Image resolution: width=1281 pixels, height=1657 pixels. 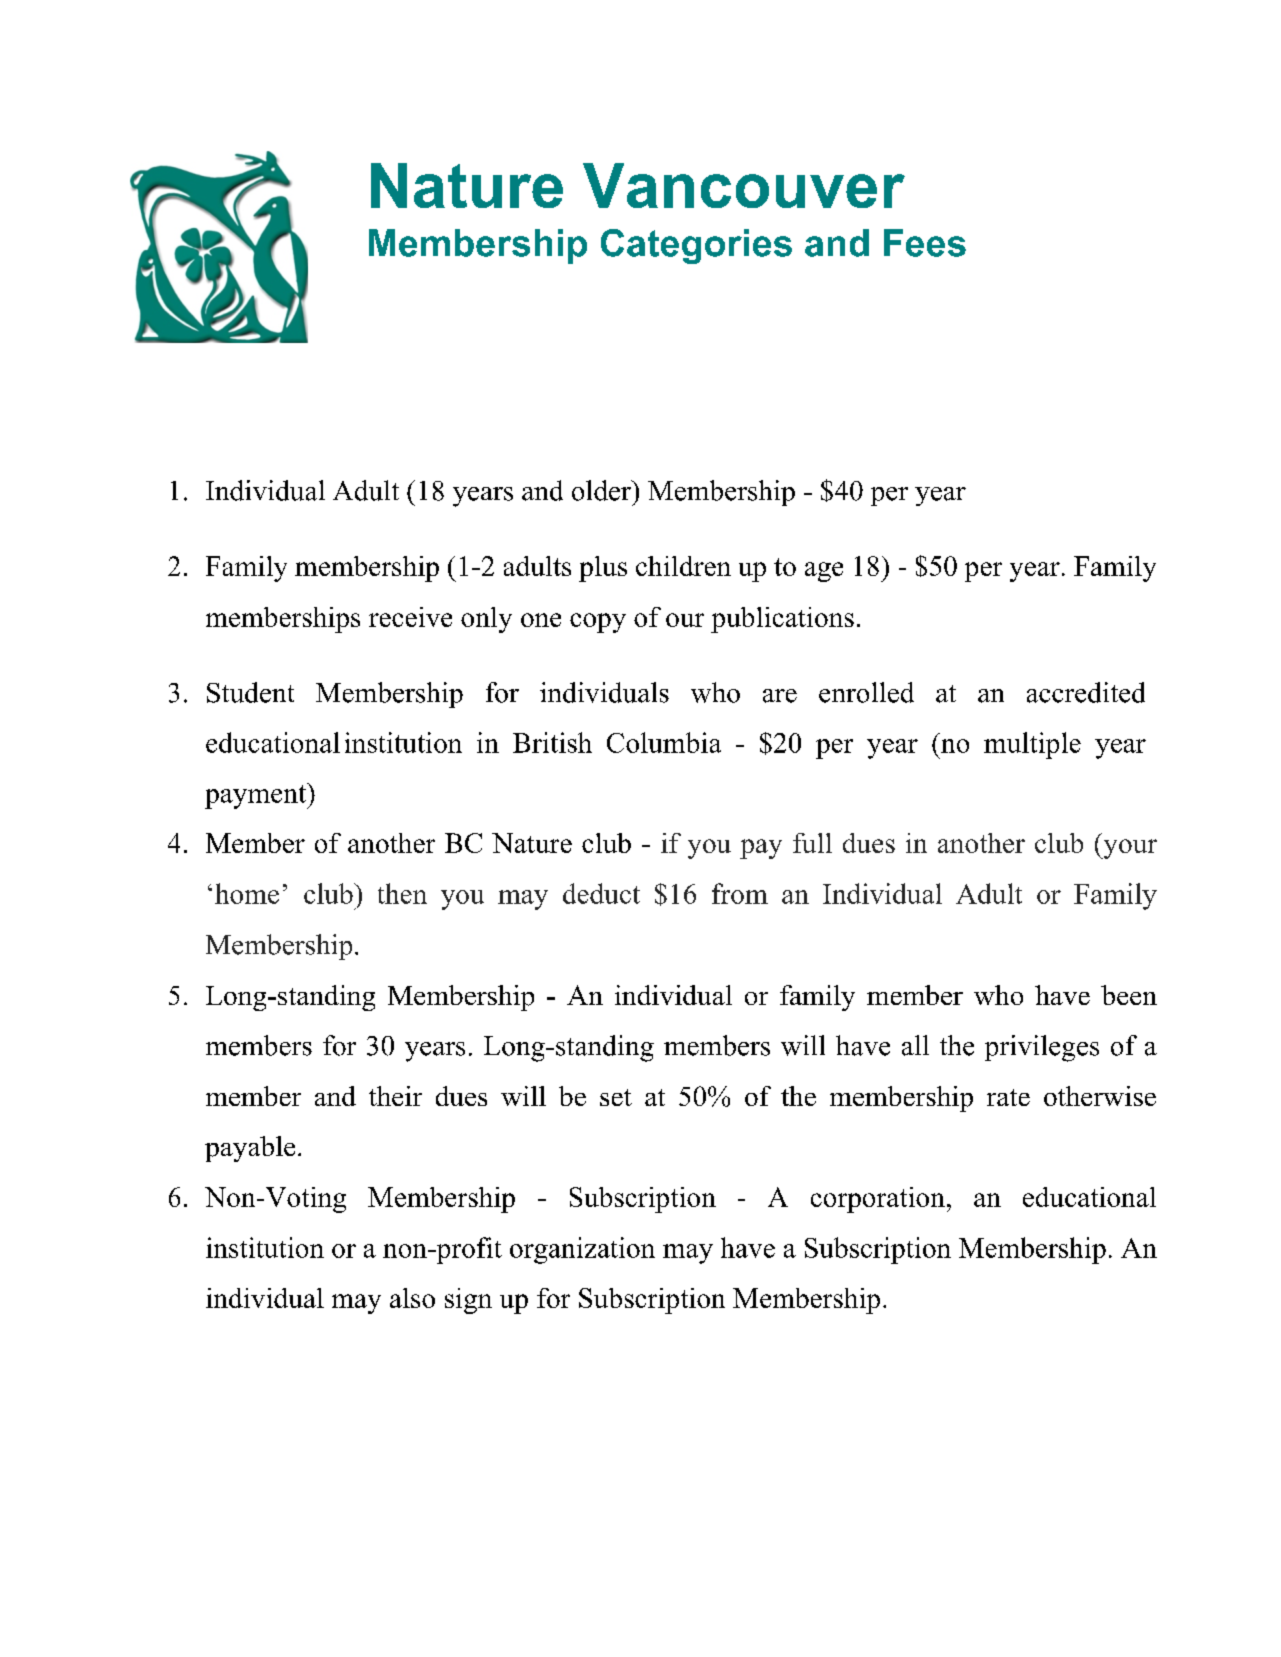 I want to click on corporation, so click(x=878, y=1200).
